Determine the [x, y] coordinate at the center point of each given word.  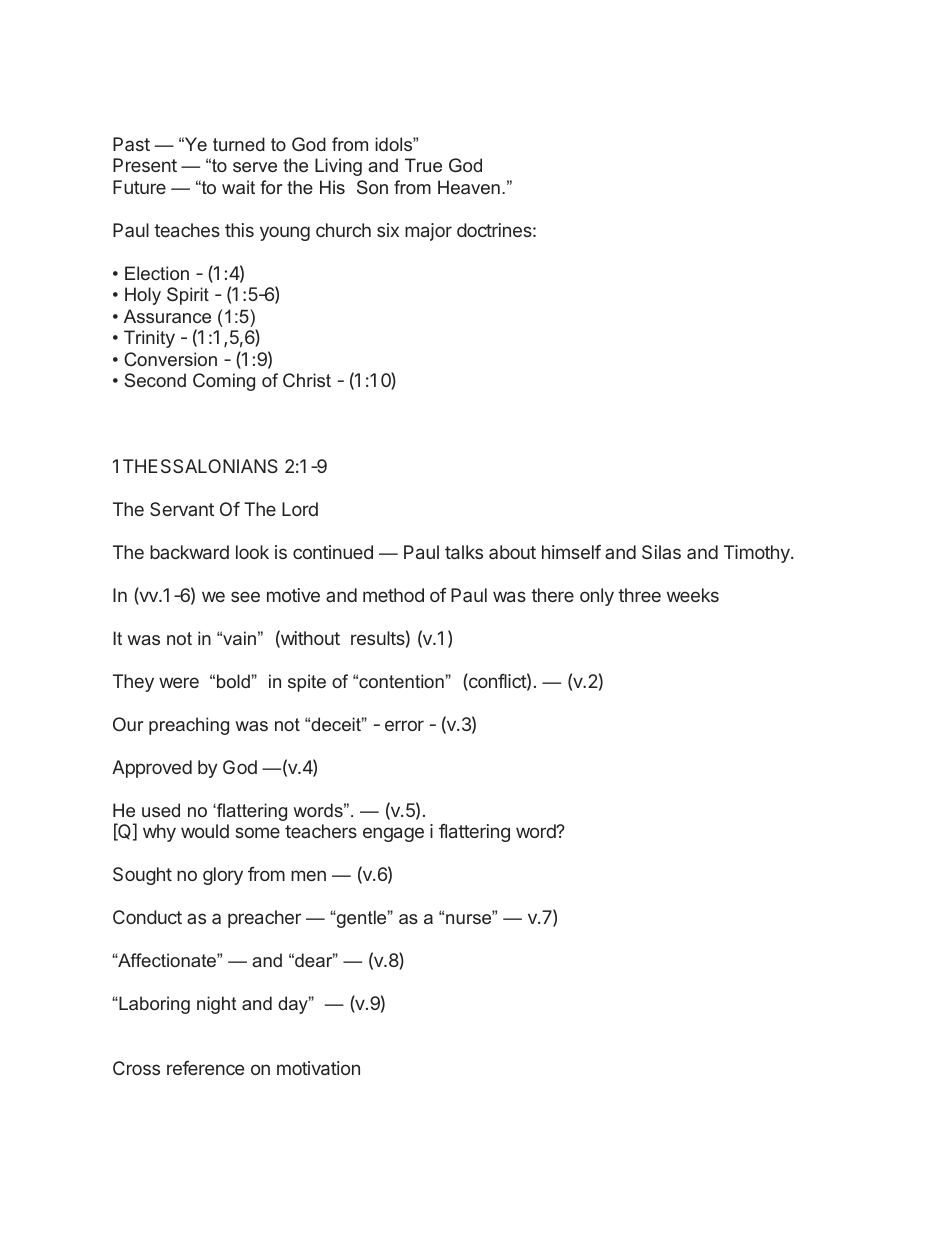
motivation [318, 1068]
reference [205, 1068]
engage [393, 834]
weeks [693, 595]
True [423, 165]
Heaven [469, 187]
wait [238, 187]
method [393, 595]
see [245, 596]
